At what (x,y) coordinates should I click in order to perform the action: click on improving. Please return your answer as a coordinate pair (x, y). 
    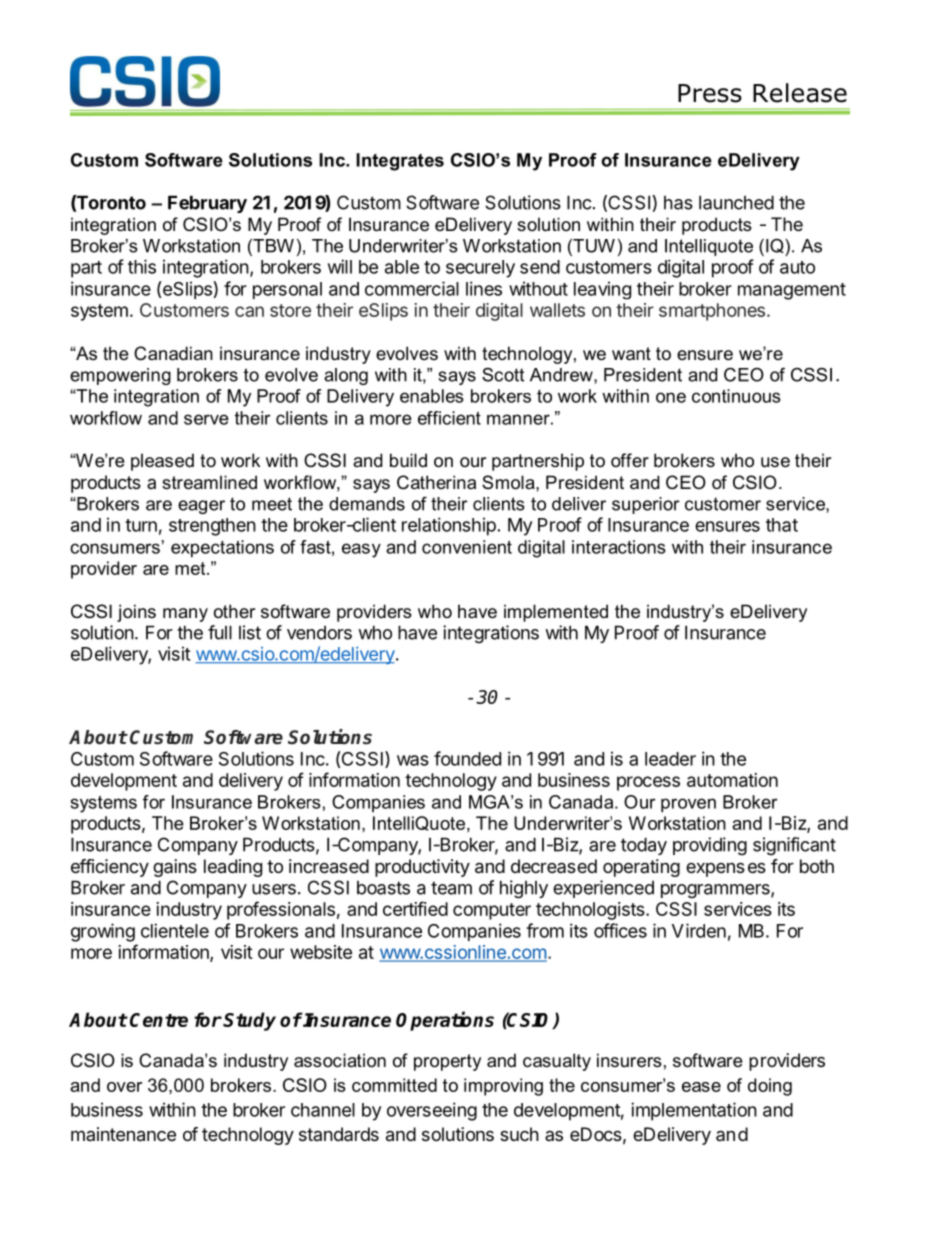
    Looking at the image, I should click on (503, 1087).
